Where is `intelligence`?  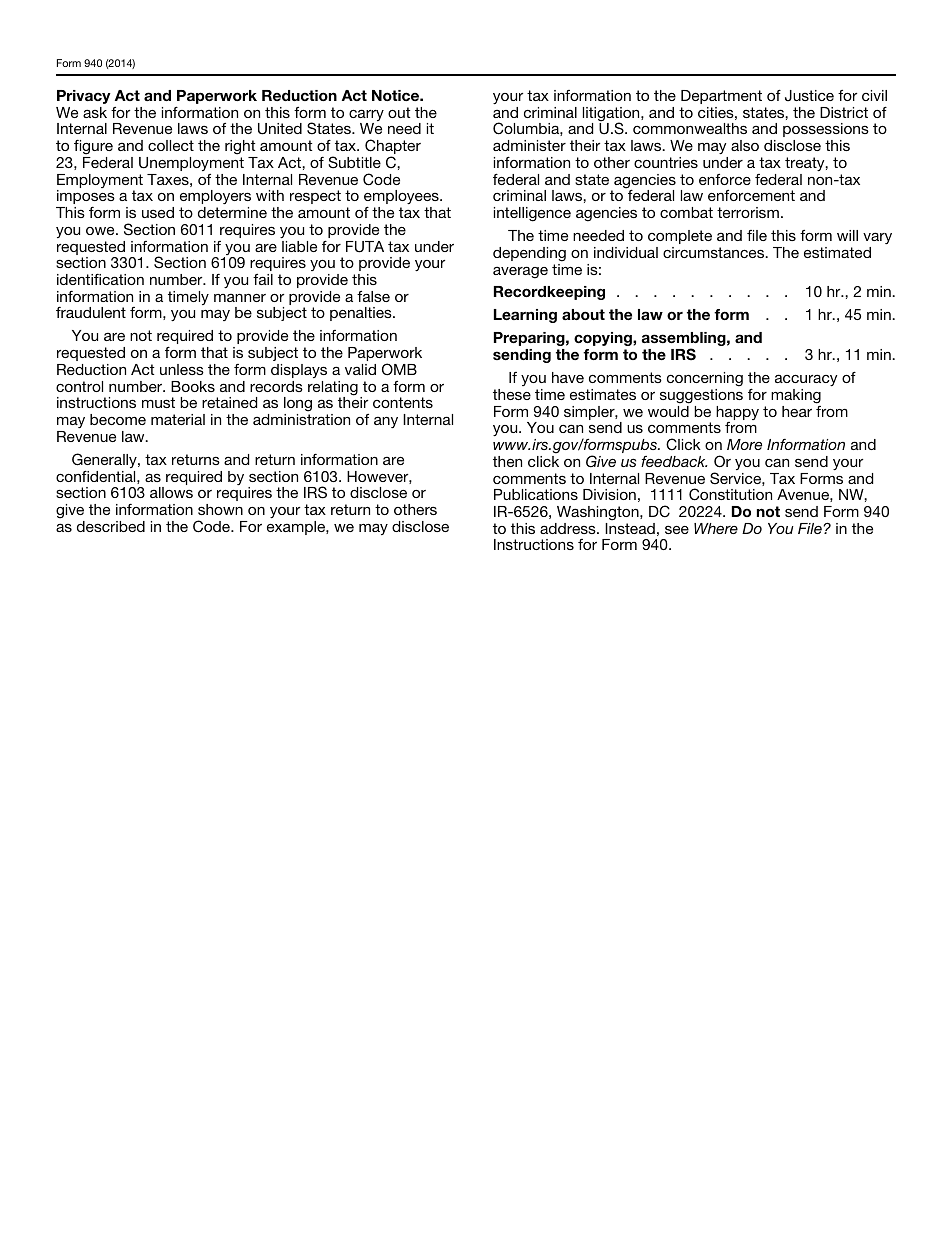
intelligence is located at coordinates (532, 214).
